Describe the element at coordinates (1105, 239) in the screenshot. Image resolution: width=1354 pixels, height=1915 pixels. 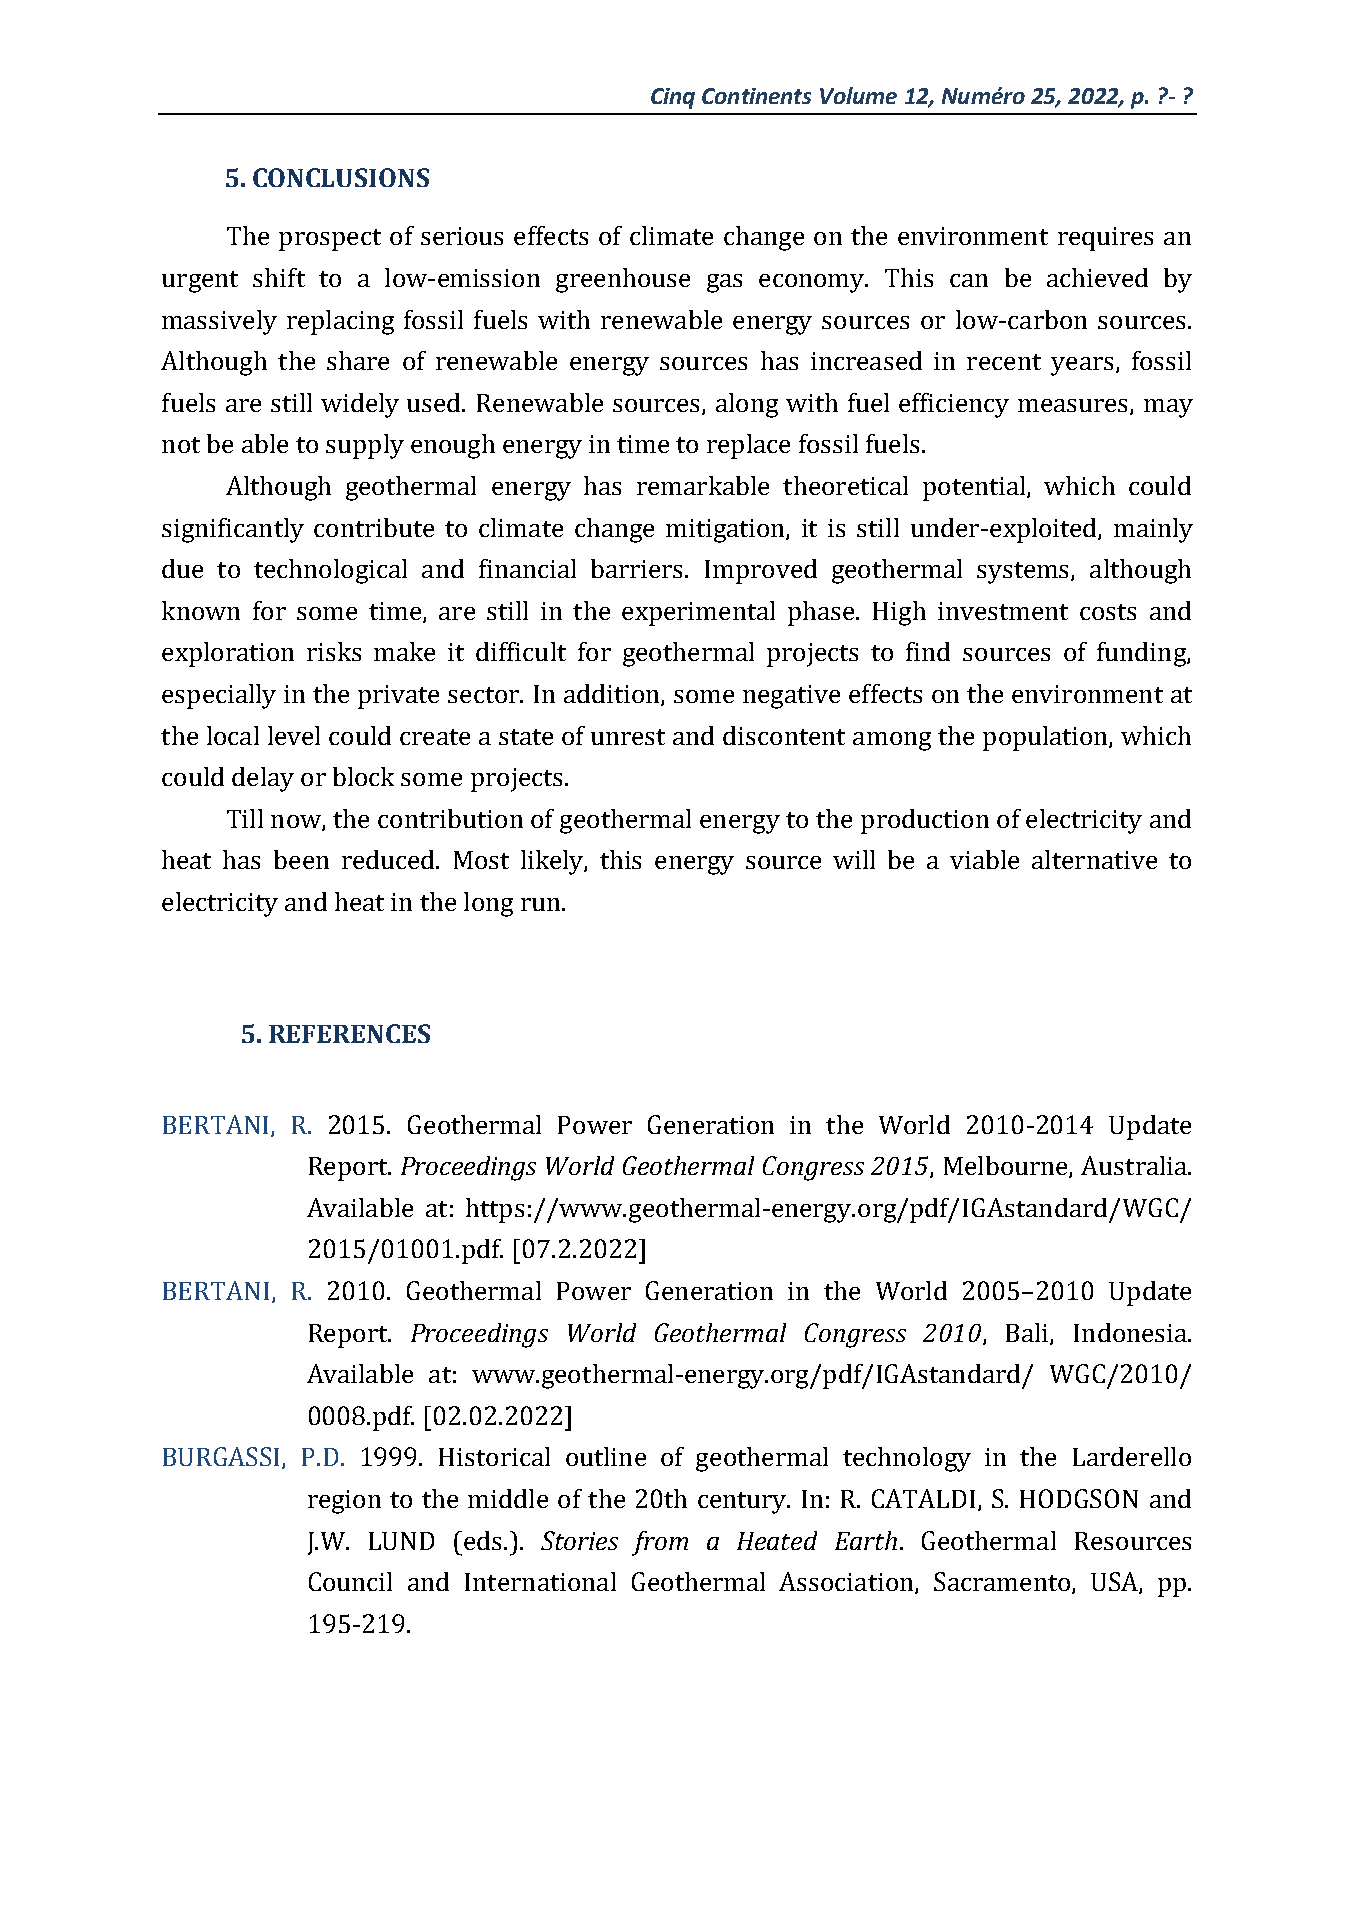
I see `requires` at that location.
